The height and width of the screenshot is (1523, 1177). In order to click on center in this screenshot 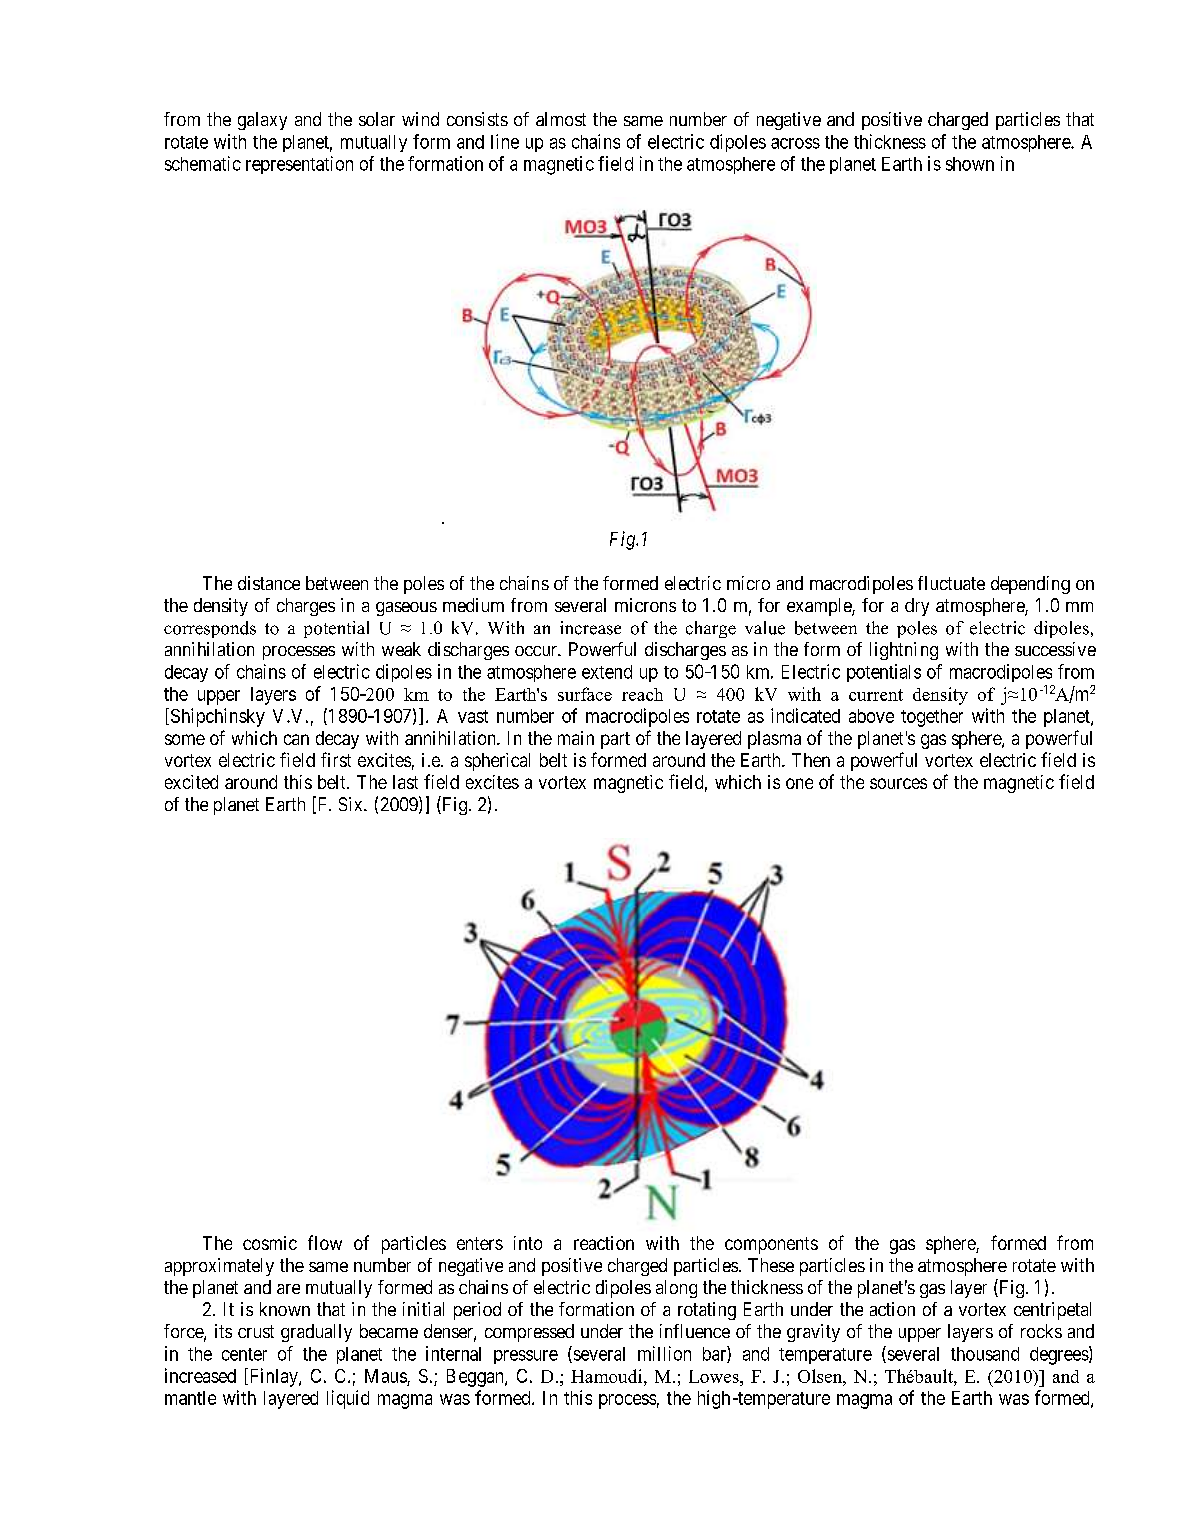, I will do `click(244, 1354)`.
